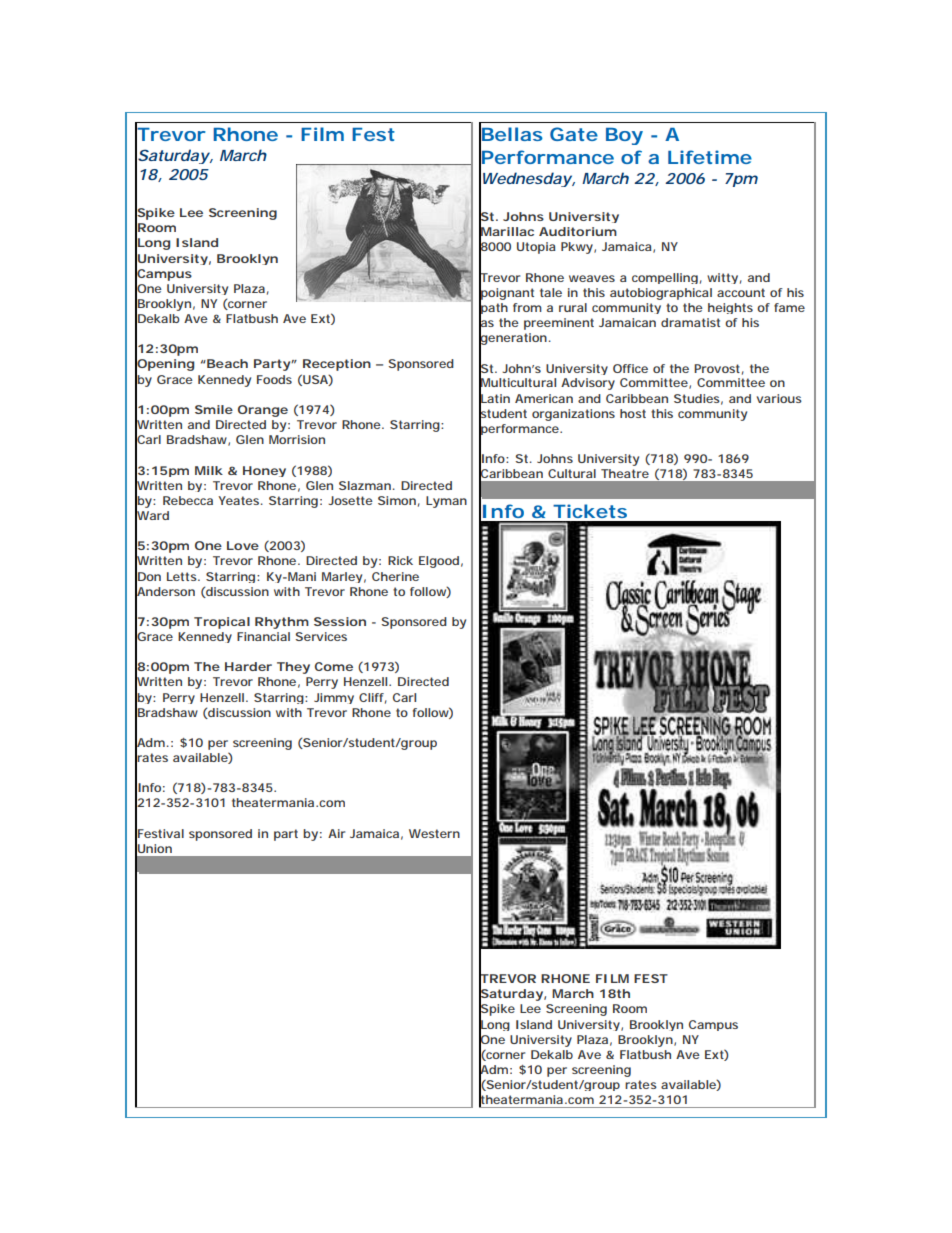 This page has width=952, height=1233. I want to click on Lyman, so click(446, 502).
